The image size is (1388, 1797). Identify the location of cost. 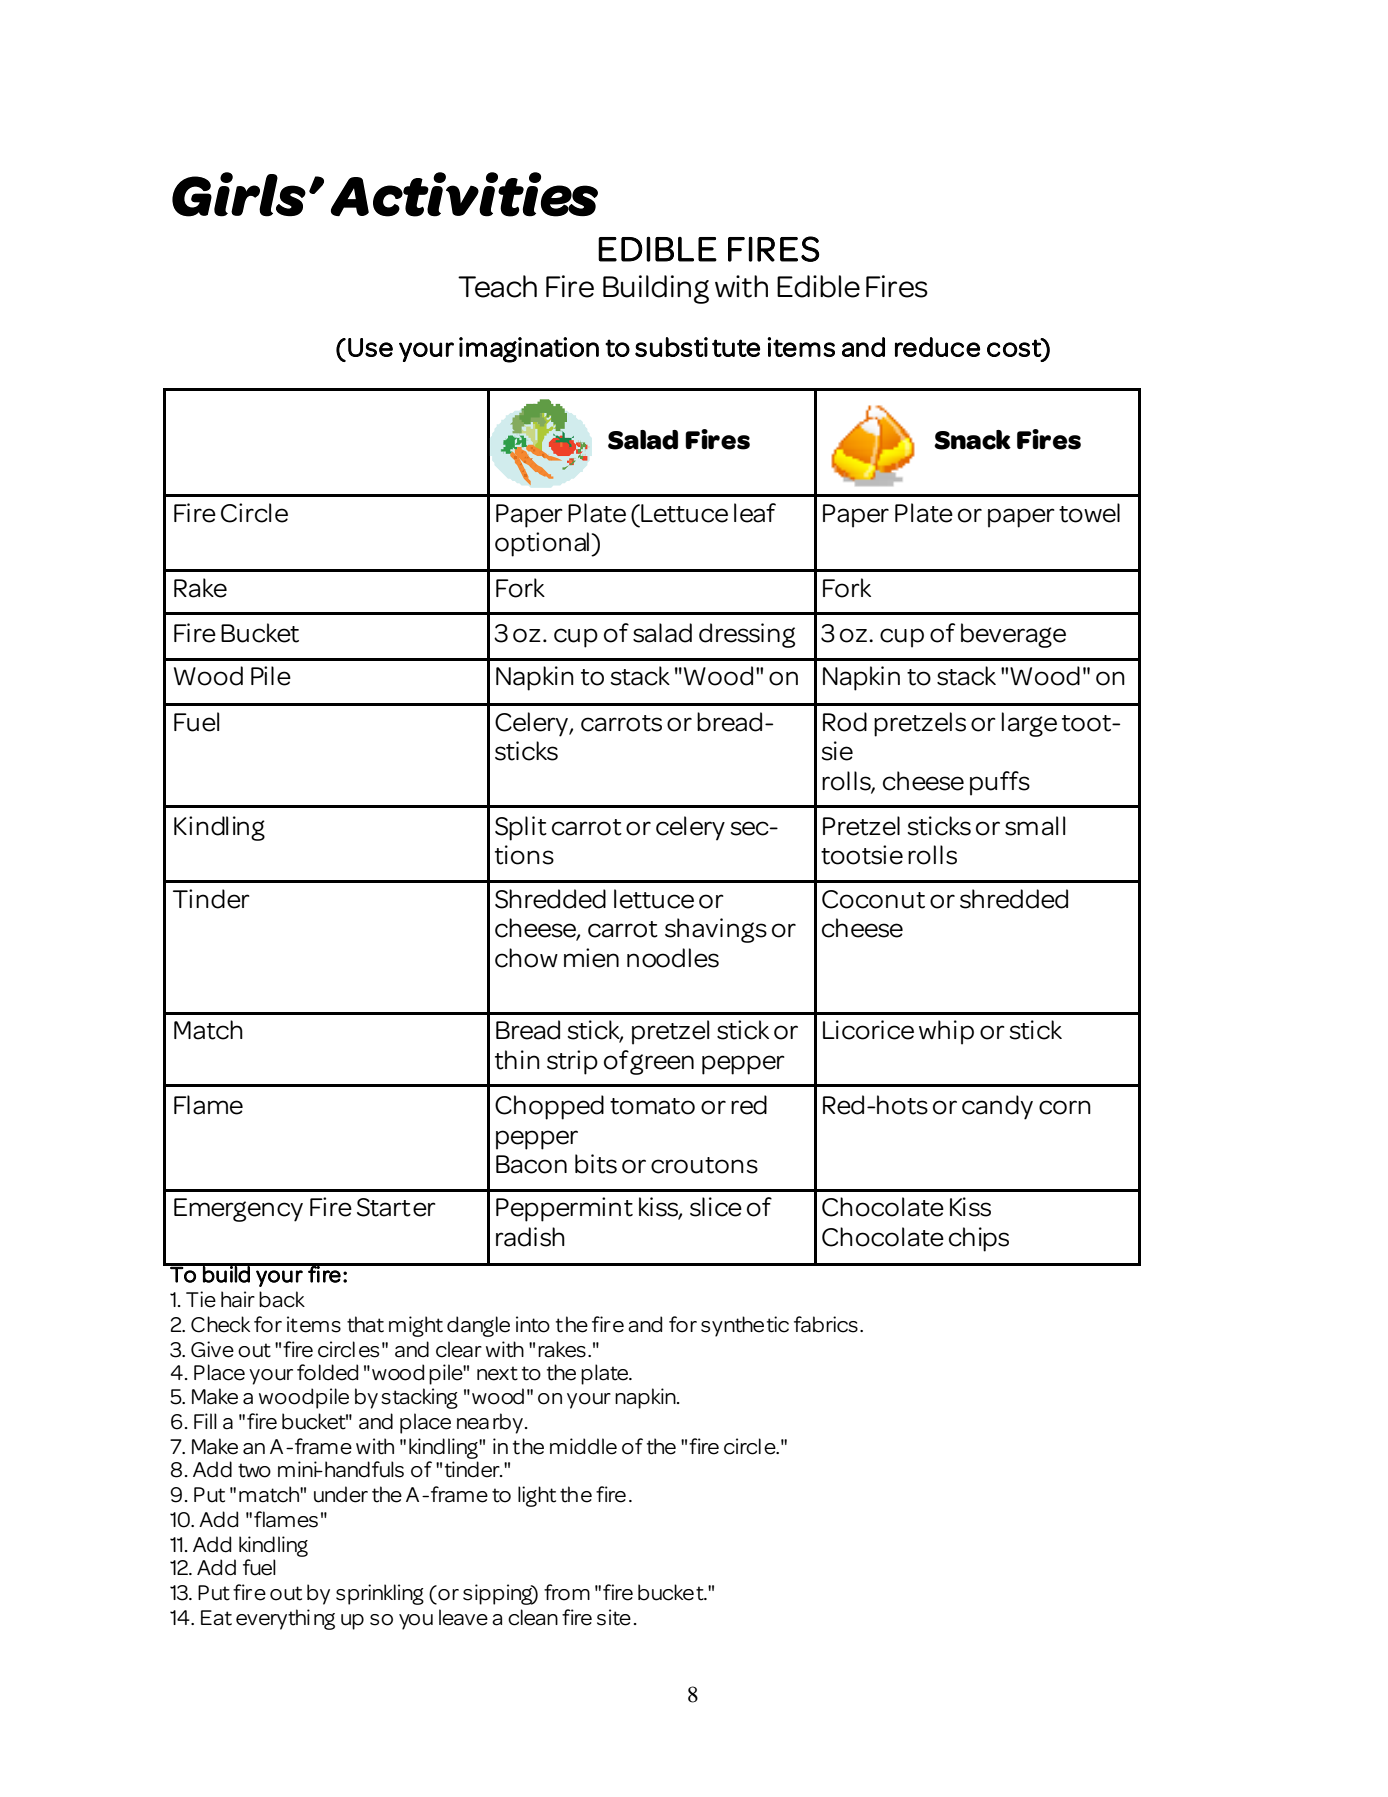
(1015, 347).
